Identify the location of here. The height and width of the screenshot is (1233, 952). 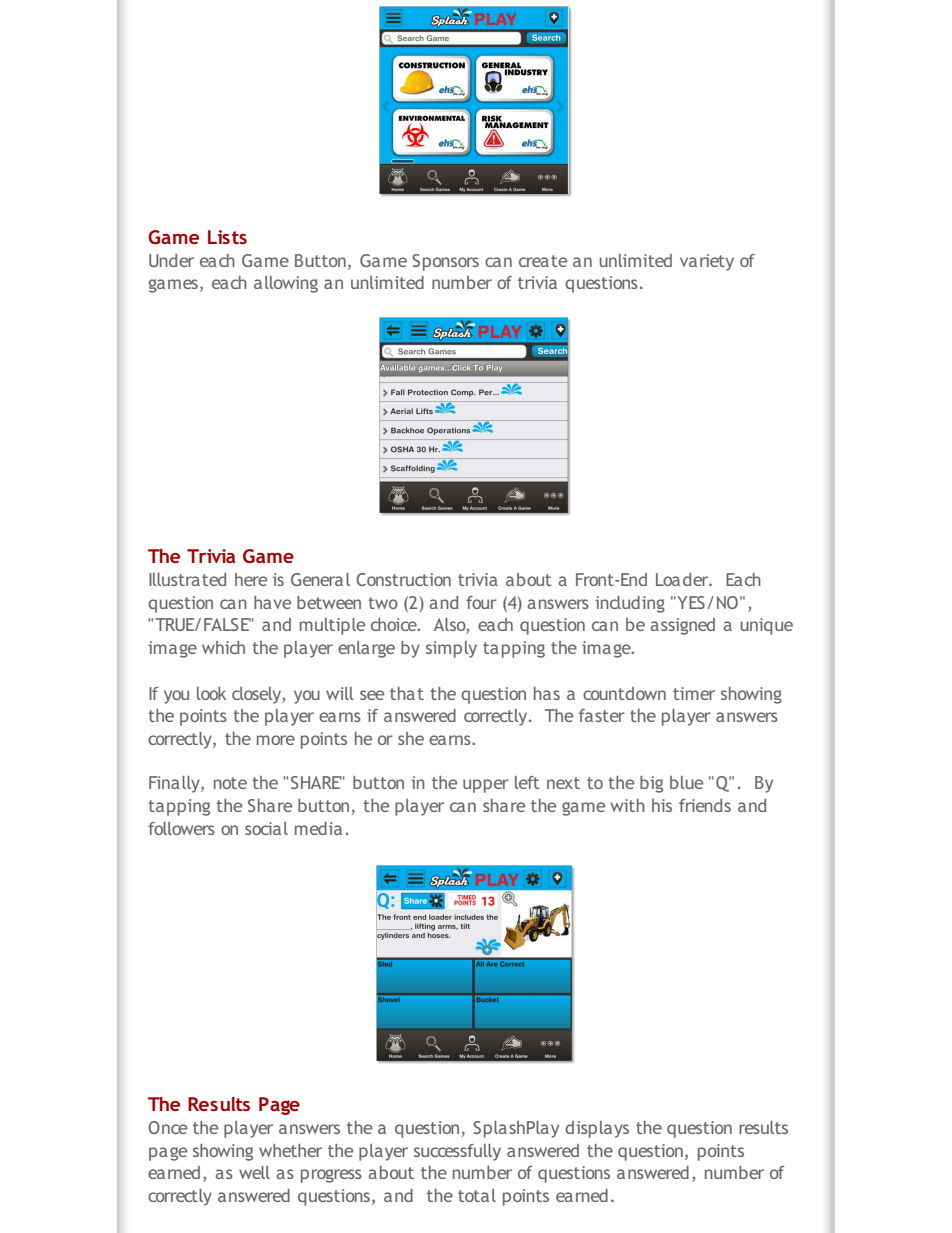
(251, 579).
